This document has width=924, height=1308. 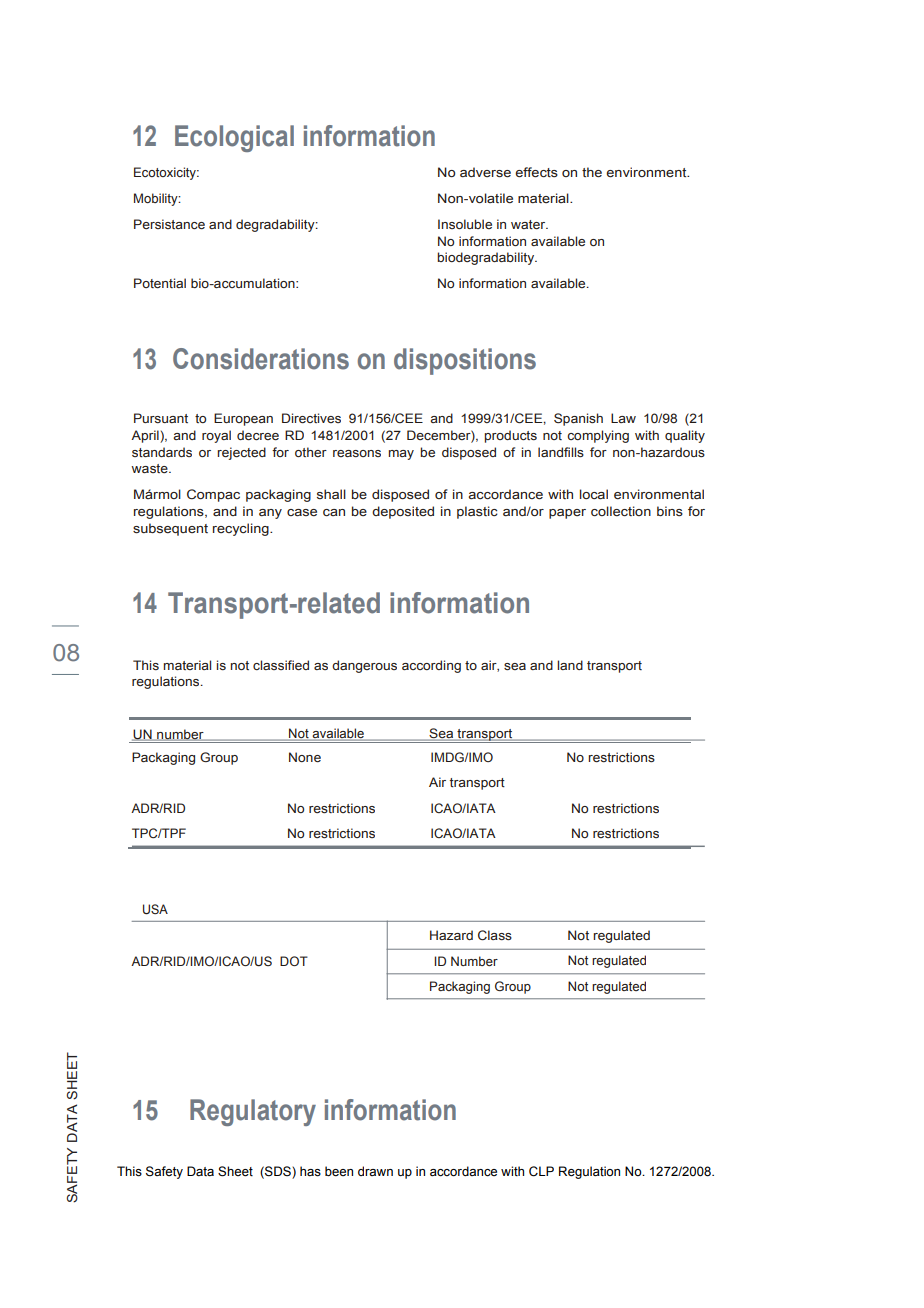 What do you see at coordinates (253, 1112) in the document?
I see `Regulatory` at bounding box center [253, 1112].
